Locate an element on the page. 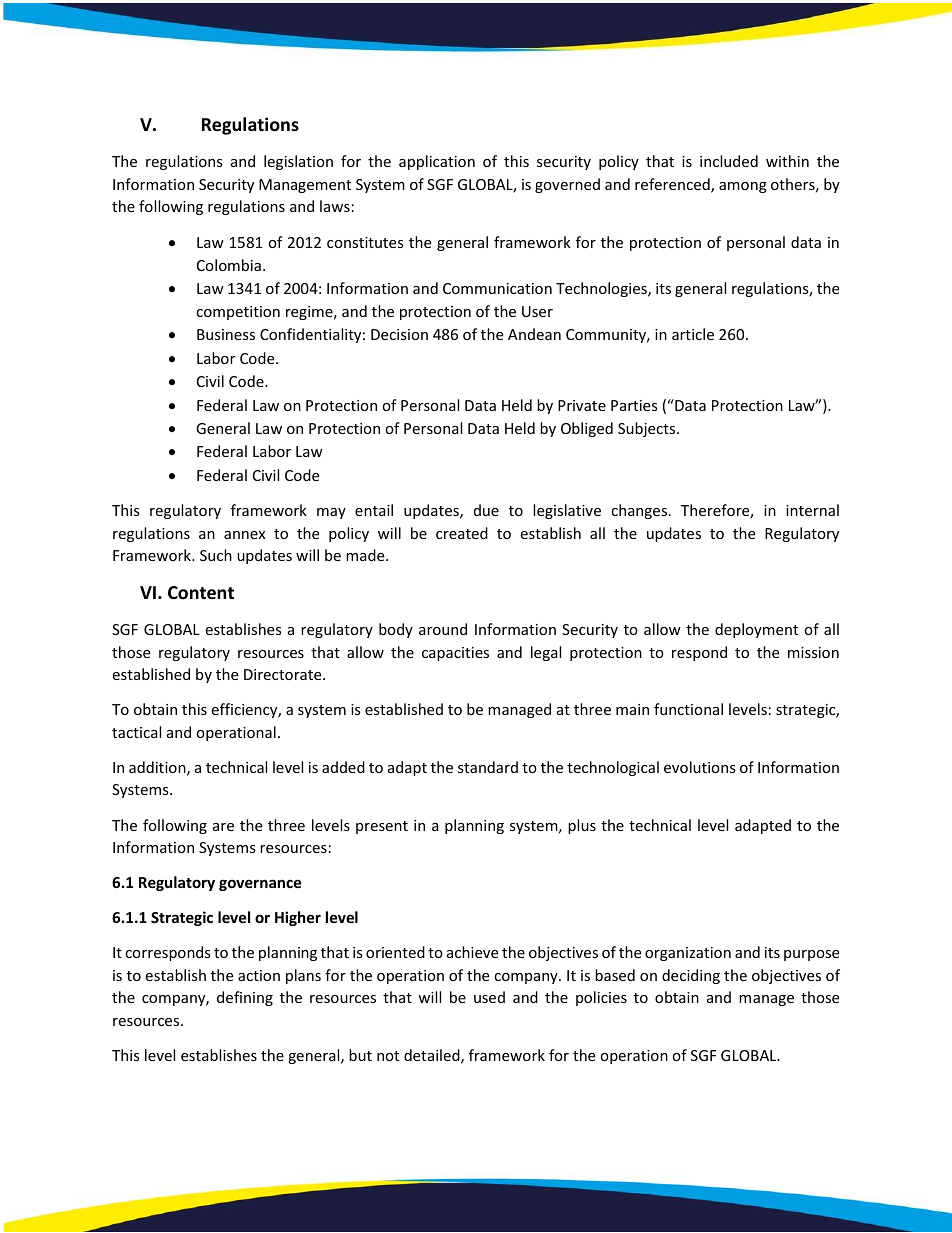 The height and width of the document is (1233, 952). legislation is located at coordinates (298, 162).
